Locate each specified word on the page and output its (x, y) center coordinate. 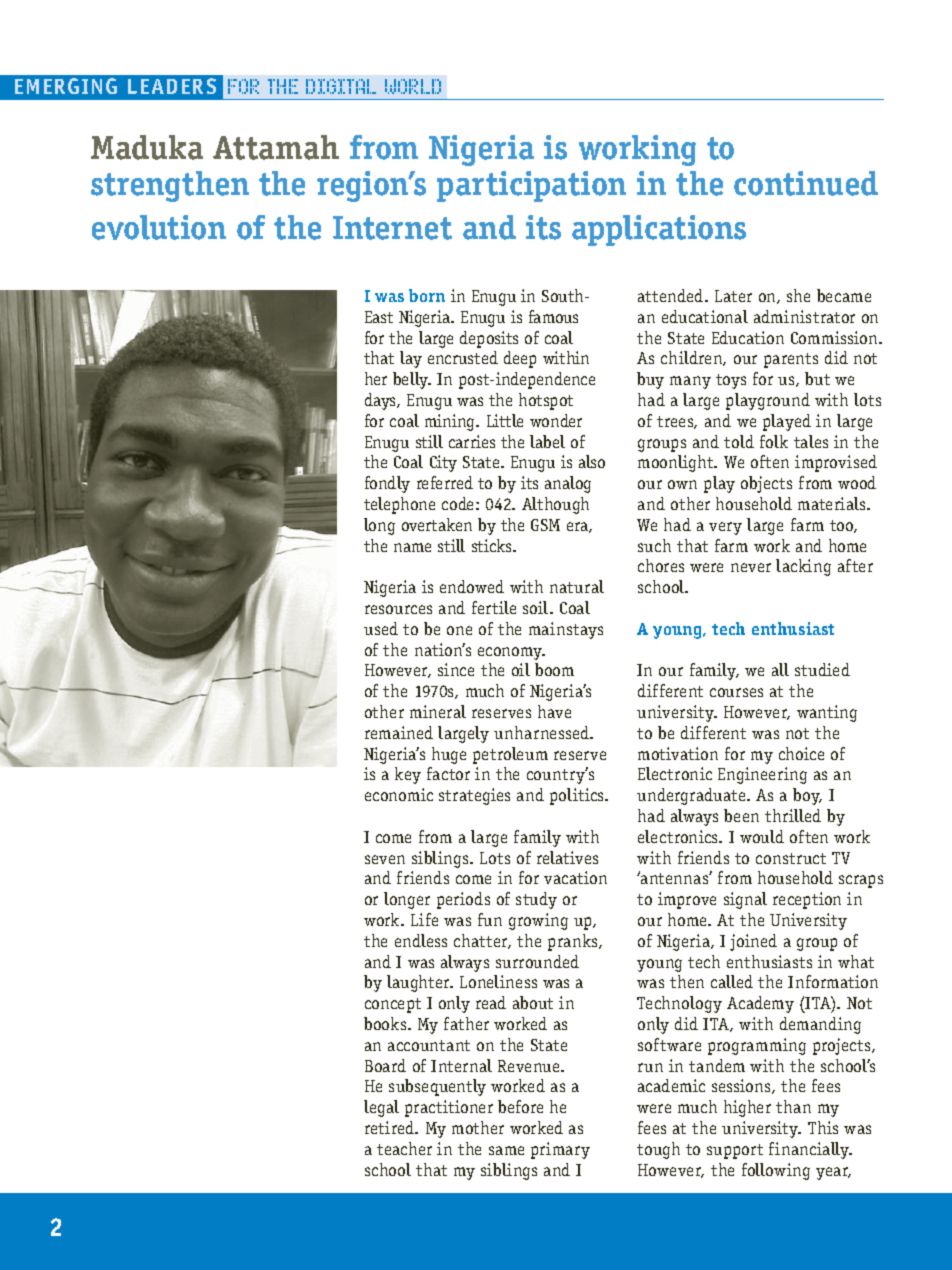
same (506, 1150)
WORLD (413, 86)
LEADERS (172, 86)
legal (381, 1108)
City (443, 463)
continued (806, 183)
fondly (387, 484)
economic (399, 794)
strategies (474, 796)
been (741, 815)
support (735, 1151)
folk (774, 441)
